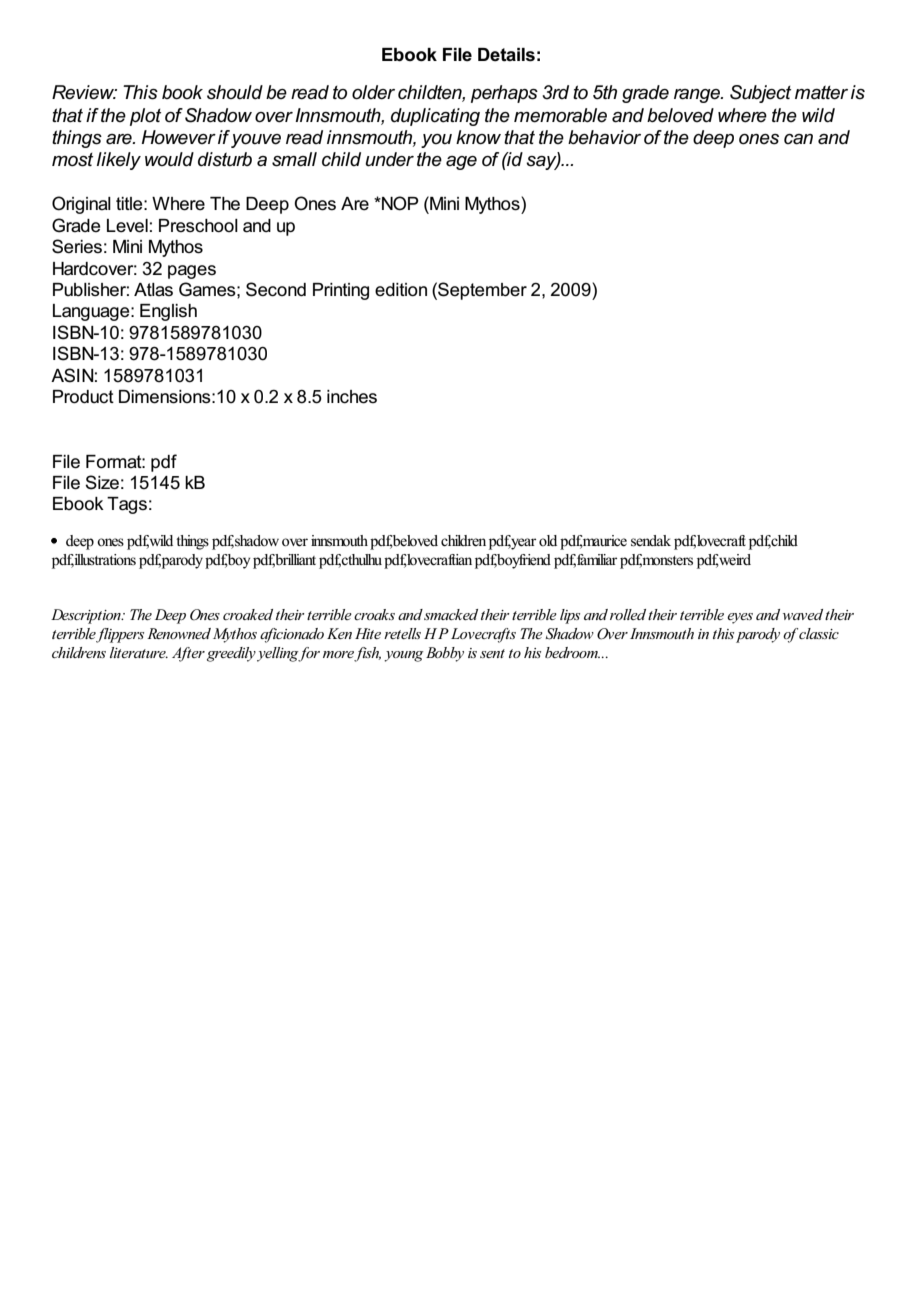 The height and width of the page is (1308, 924). Describe the element at coordinates (192, 272) in the page. I see `pages` at that location.
